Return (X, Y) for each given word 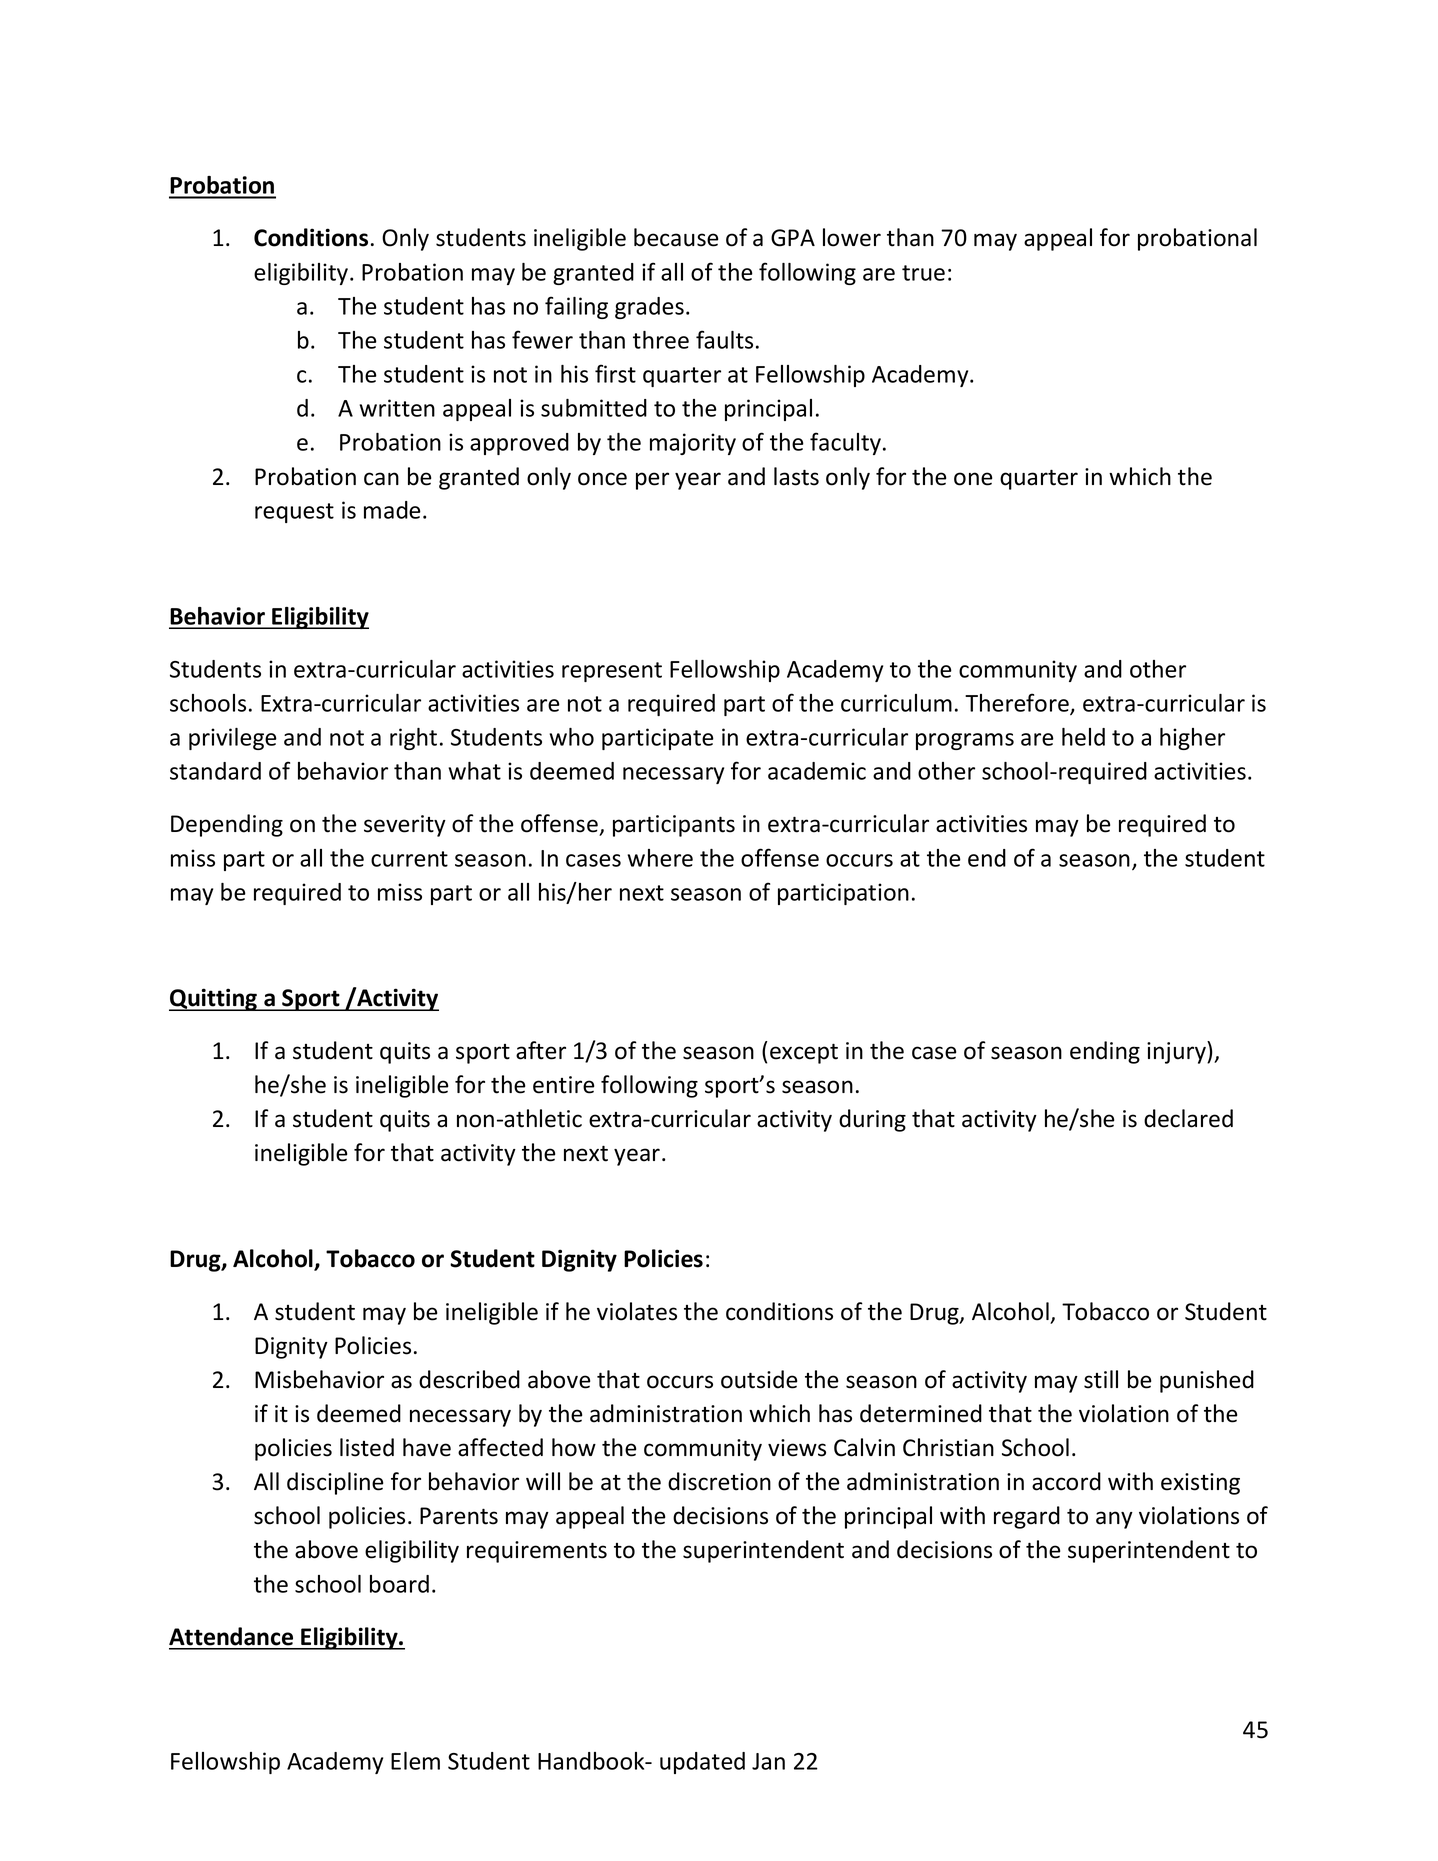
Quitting (214, 999)
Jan (768, 1761)
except (804, 1053)
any (1114, 1520)
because (676, 237)
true (923, 273)
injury (1177, 1052)
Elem (415, 1761)
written (397, 408)
